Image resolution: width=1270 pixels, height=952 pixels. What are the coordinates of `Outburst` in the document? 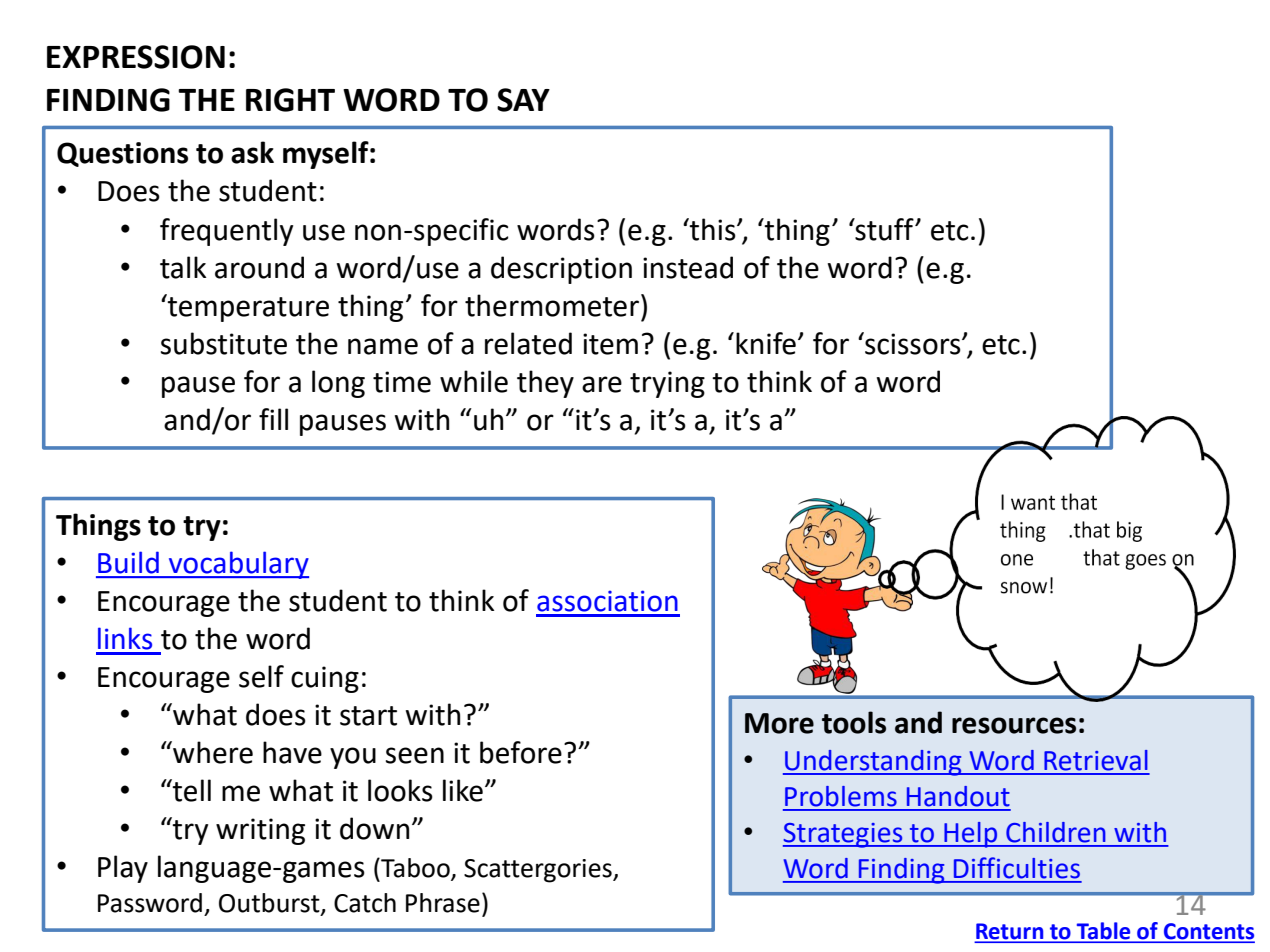 It's located at (270, 904).
